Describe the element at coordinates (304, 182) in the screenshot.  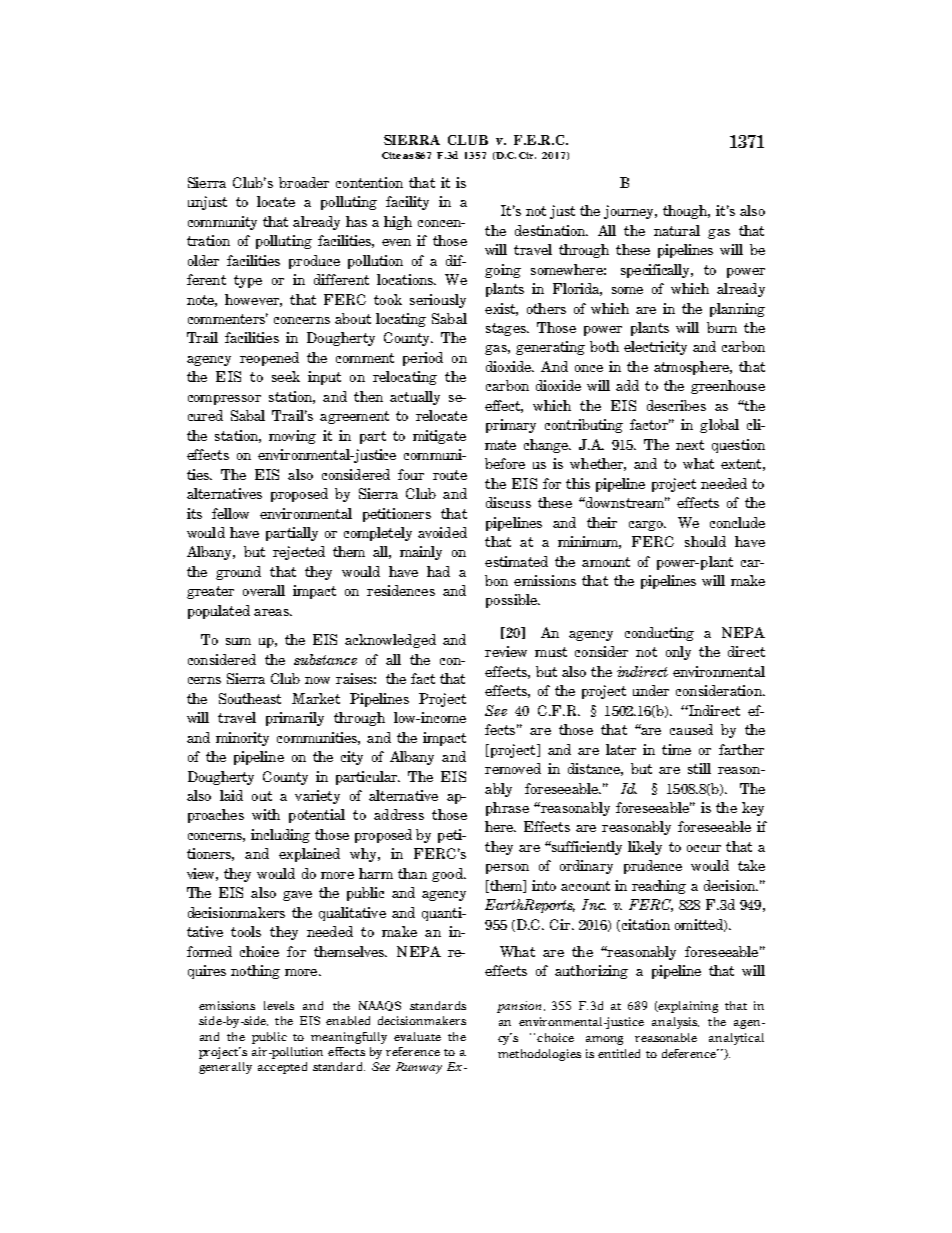
I see `broader` at that location.
